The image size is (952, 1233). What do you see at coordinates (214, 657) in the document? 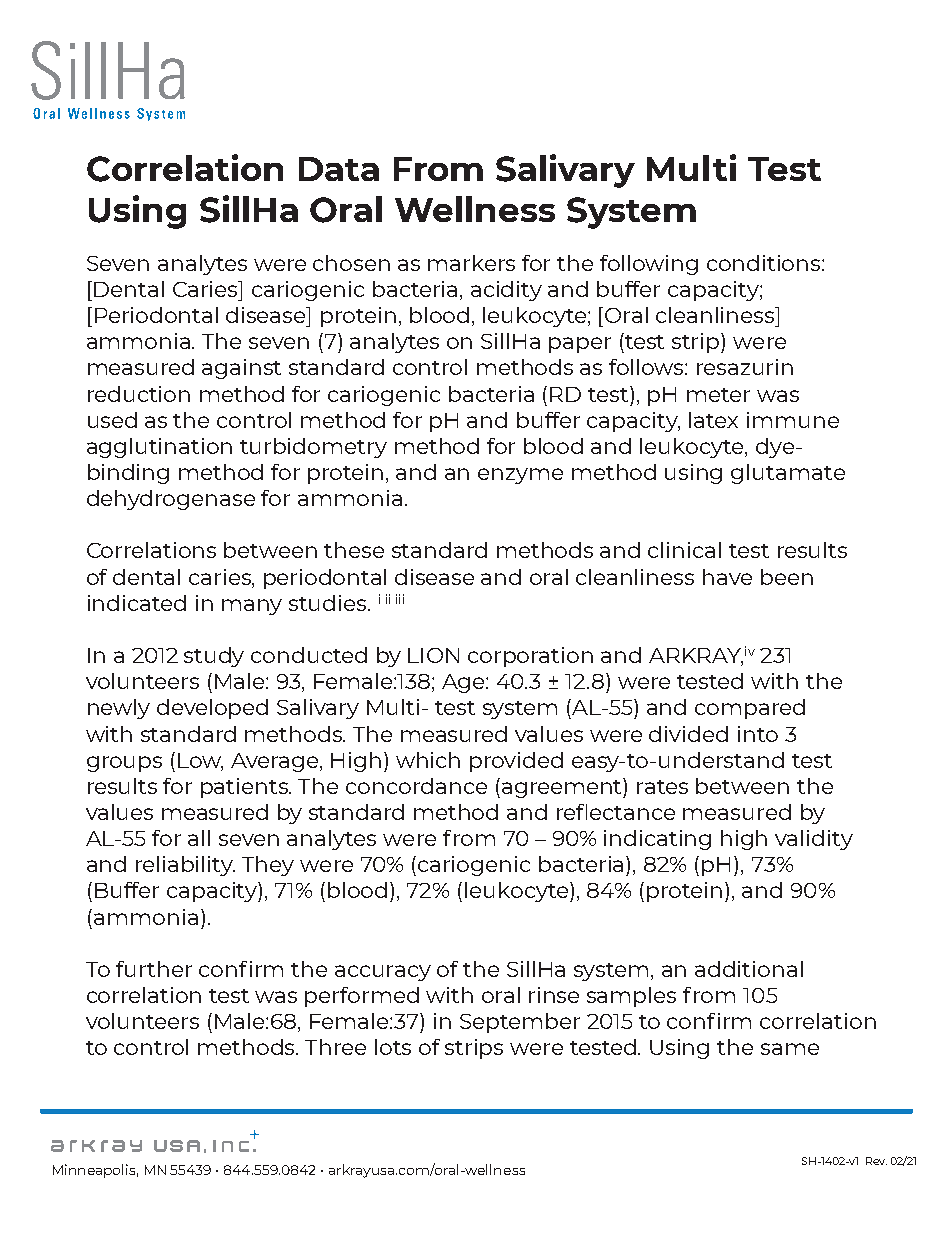
I see `study` at bounding box center [214, 657].
